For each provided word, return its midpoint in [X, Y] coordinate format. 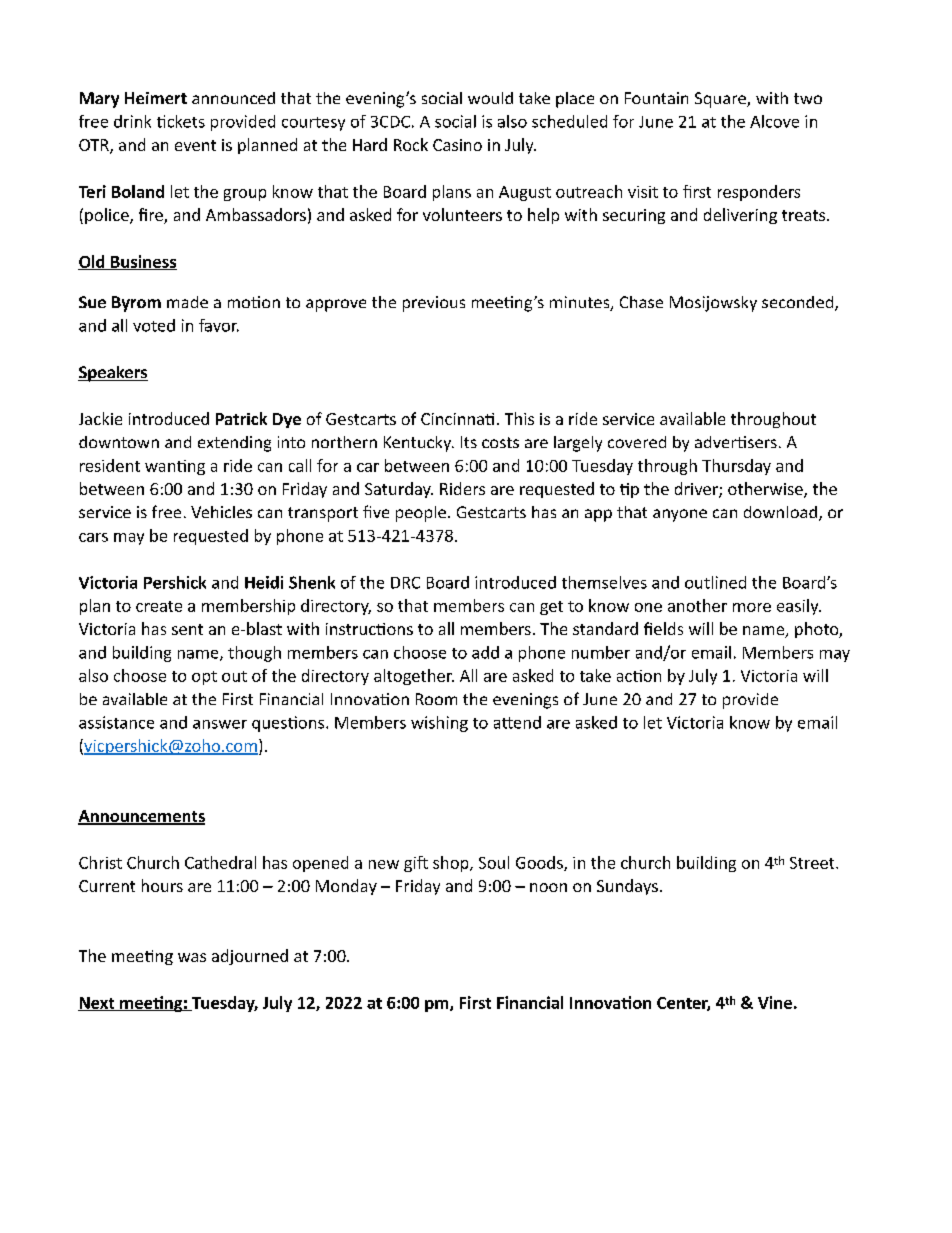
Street [813, 863]
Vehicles [221, 512]
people [421, 514]
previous [434, 304]
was [192, 957]
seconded [799, 303]
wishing [439, 724]
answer [220, 724]
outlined [715, 582]
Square [721, 100]
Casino [457, 145]
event [195, 145]
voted [154, 325]
